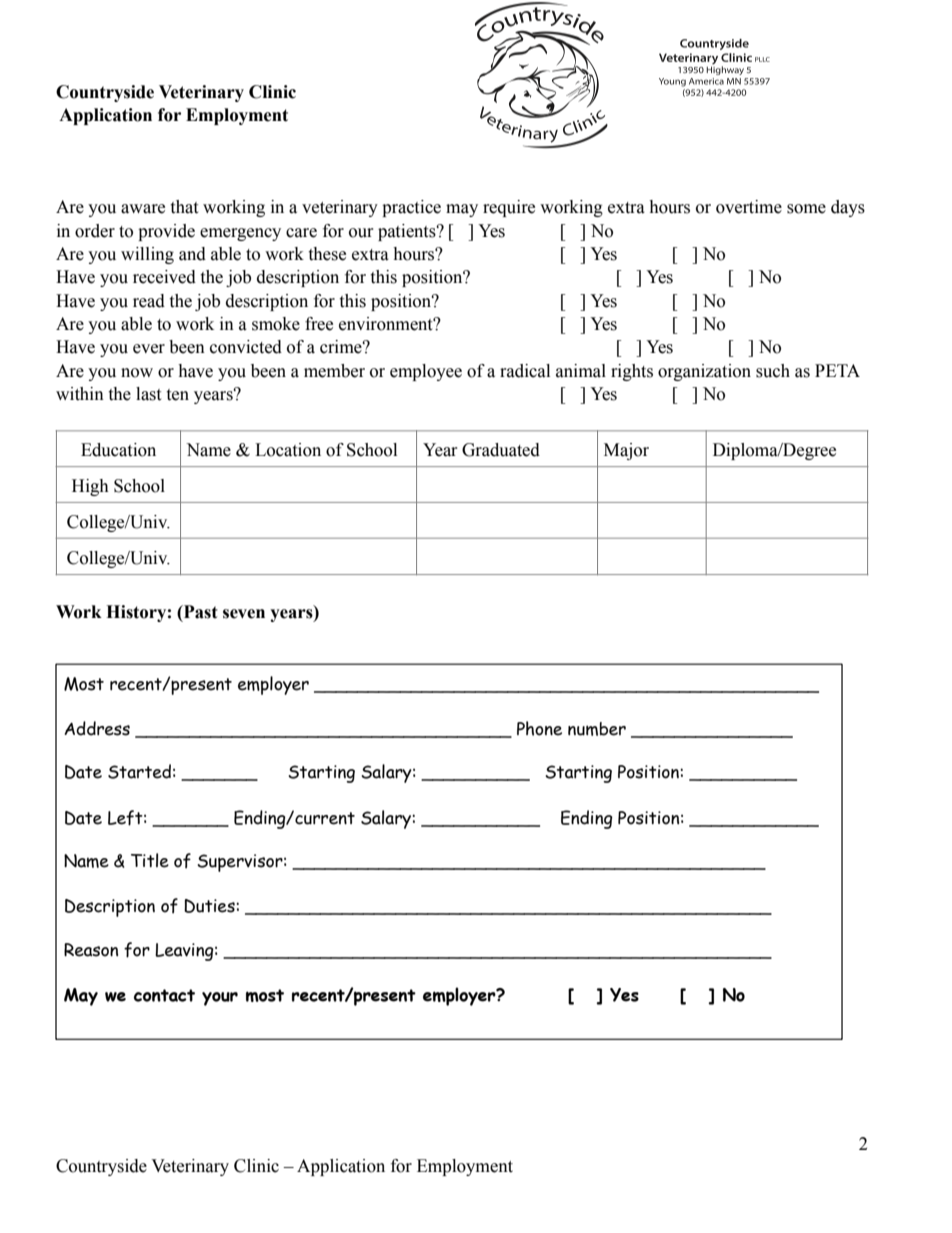  I want to click on Address, so click(97, 728).
